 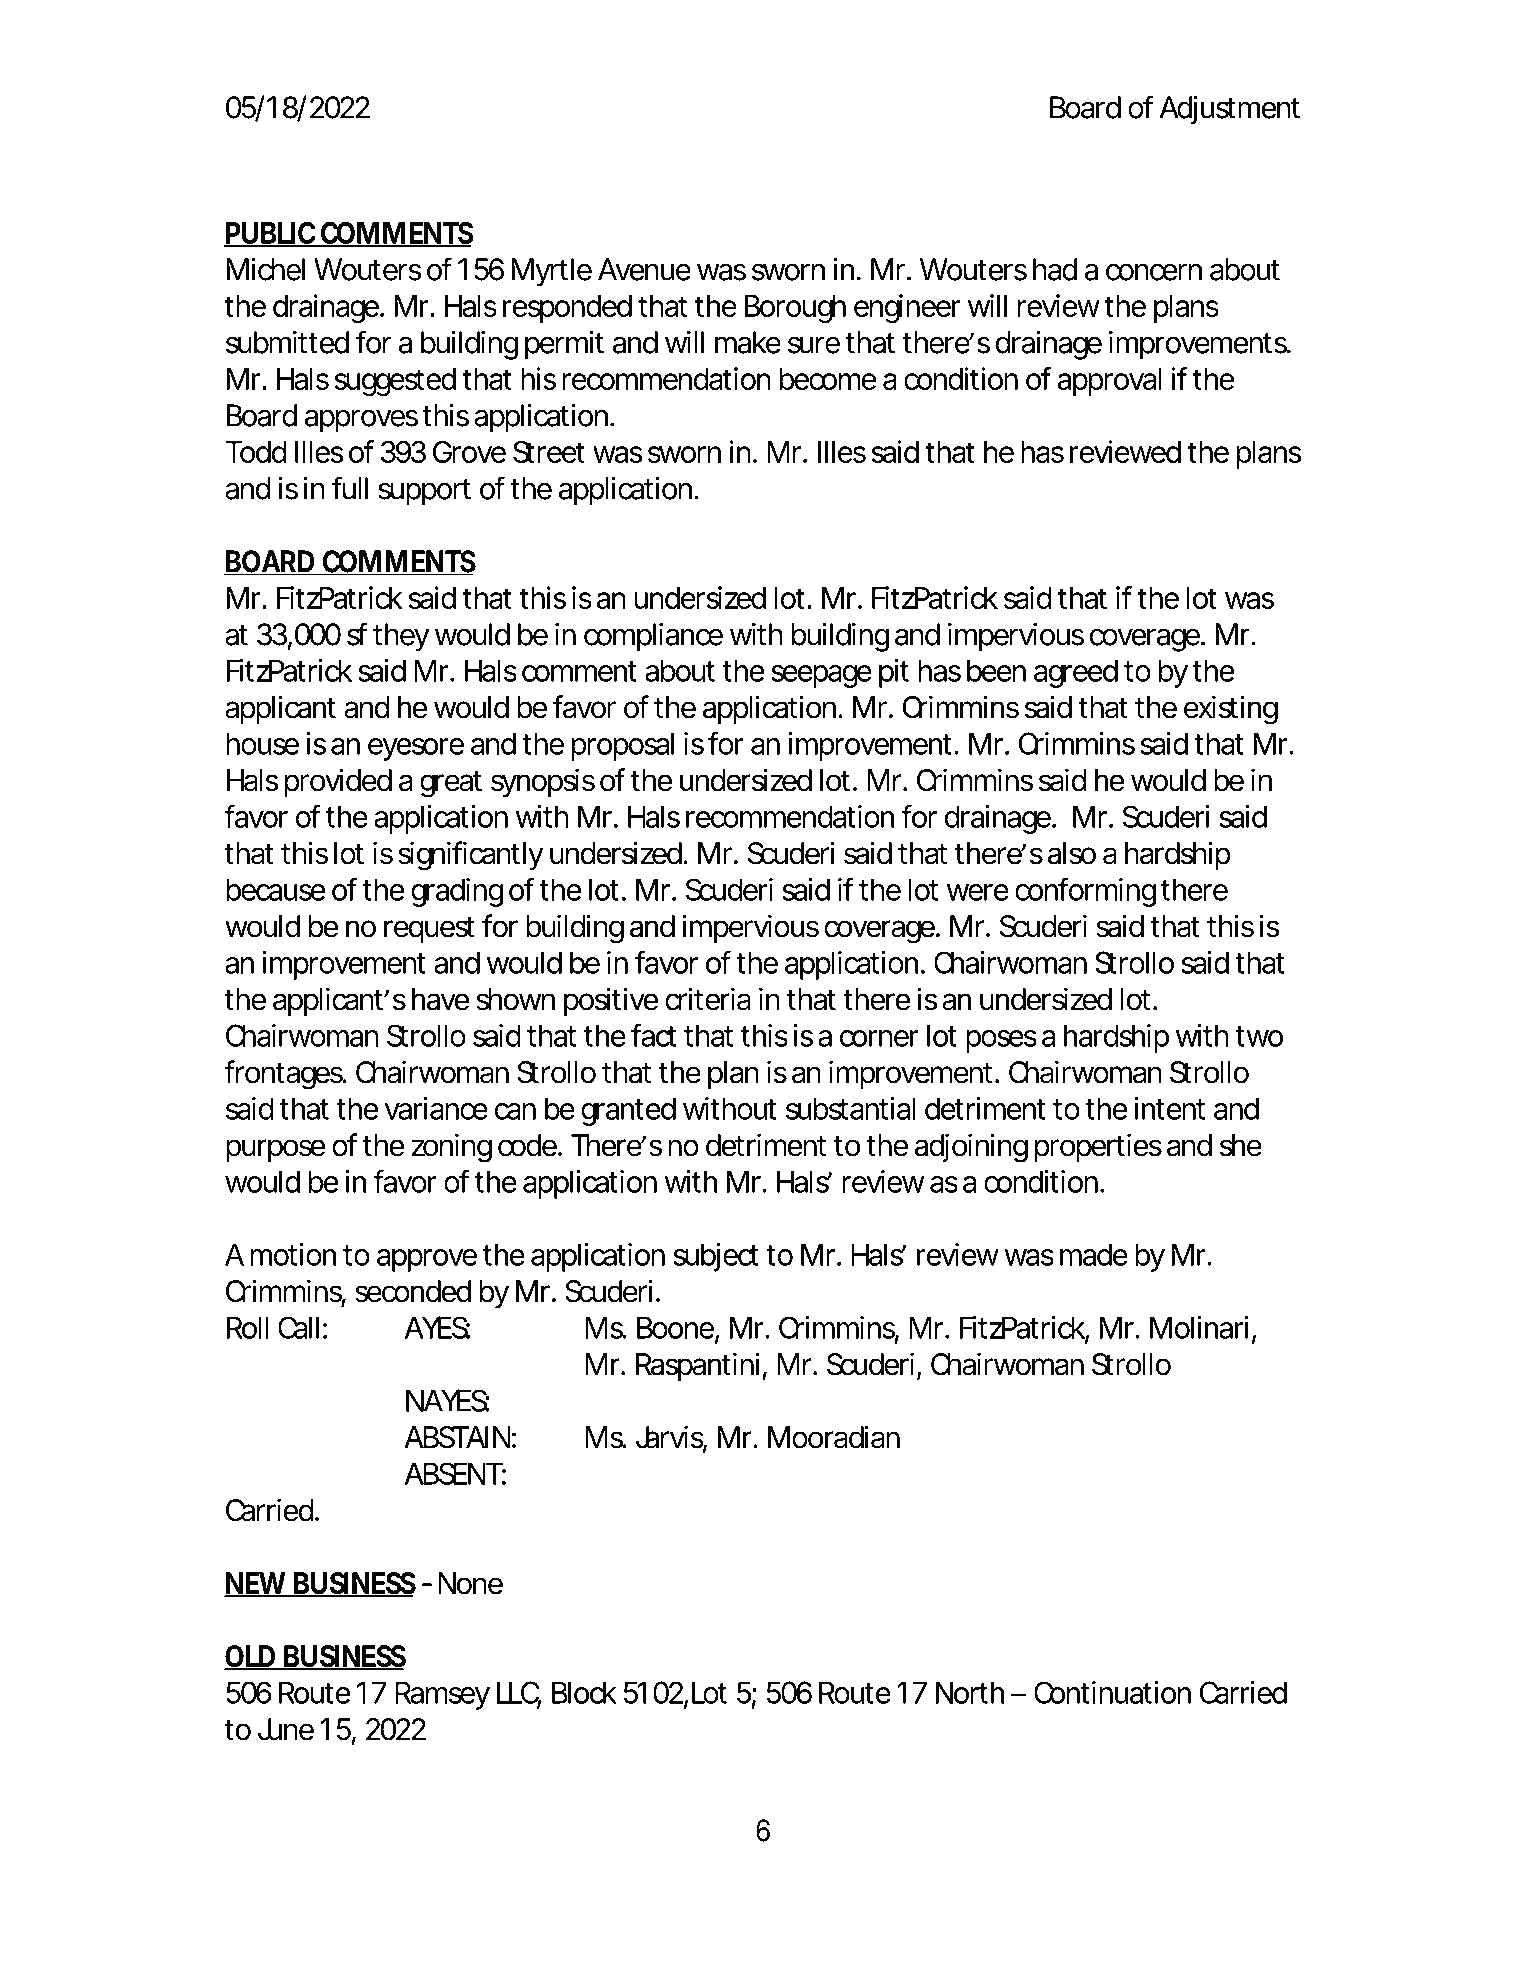 What do you see at coordinates (584, 1692) in the screenshot?
I see `Block` at bounding box center [584, 1692].
